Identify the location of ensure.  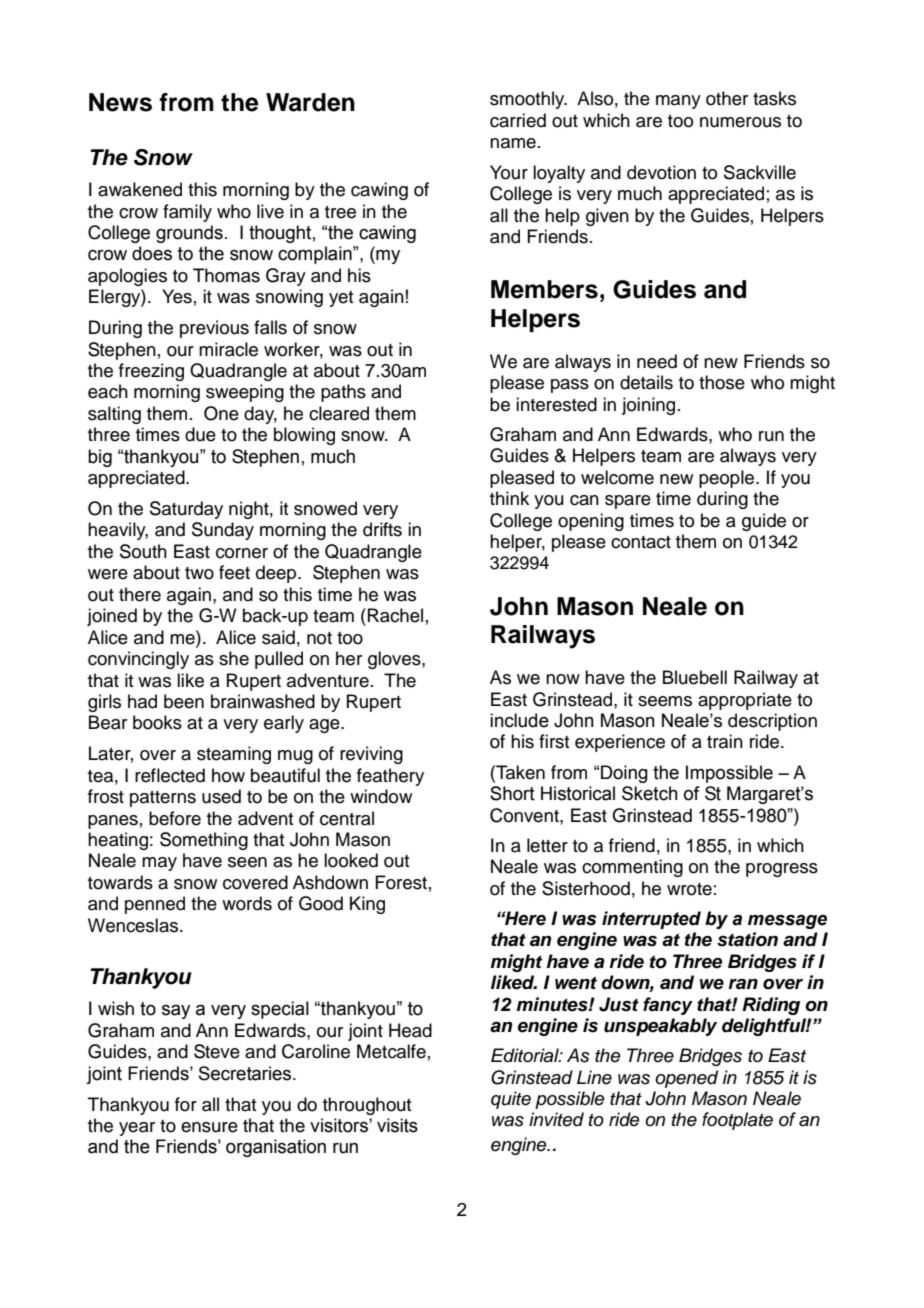
(209, 1127).
